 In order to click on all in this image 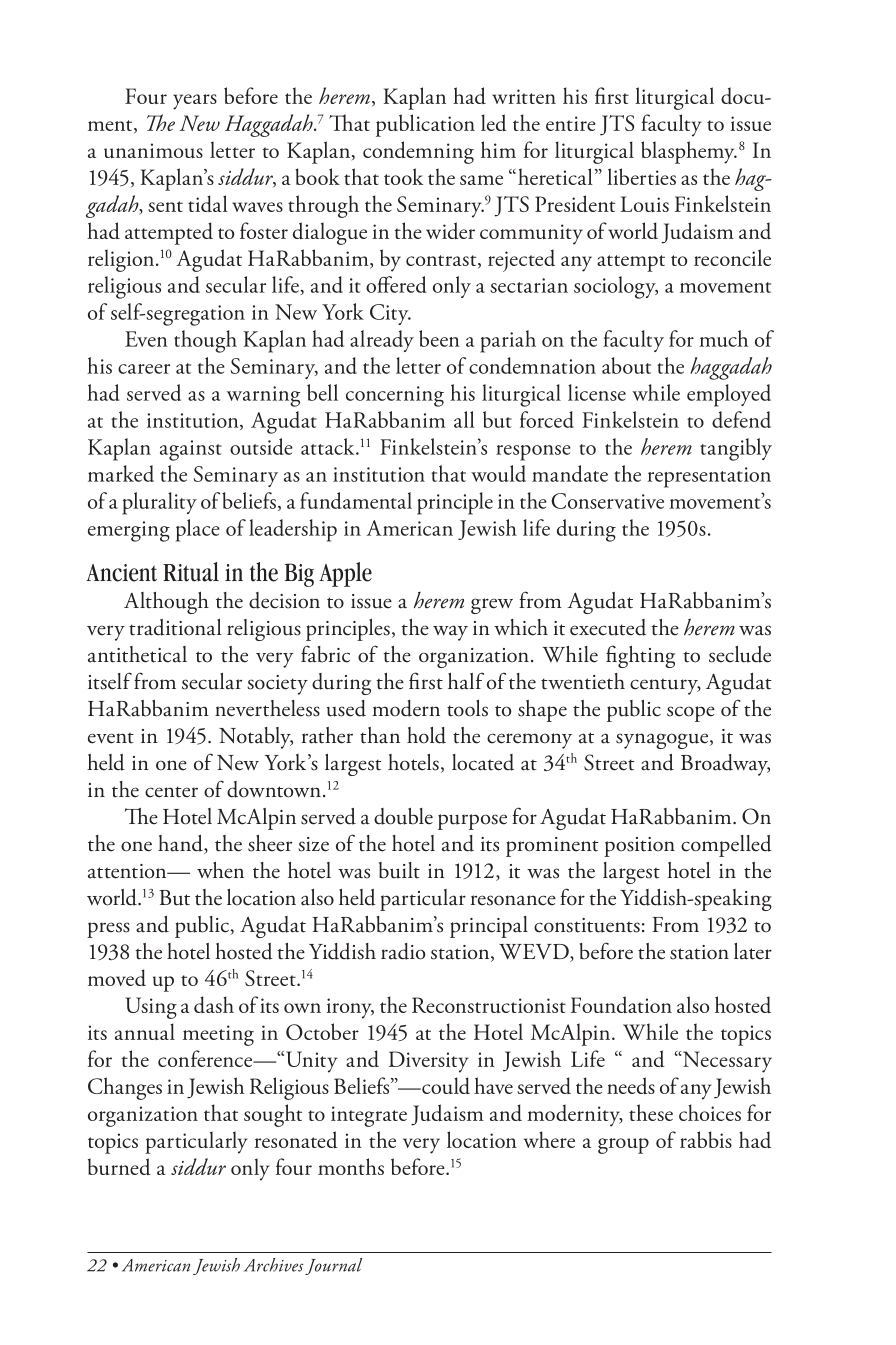, I will do `click(464, 419)`.
